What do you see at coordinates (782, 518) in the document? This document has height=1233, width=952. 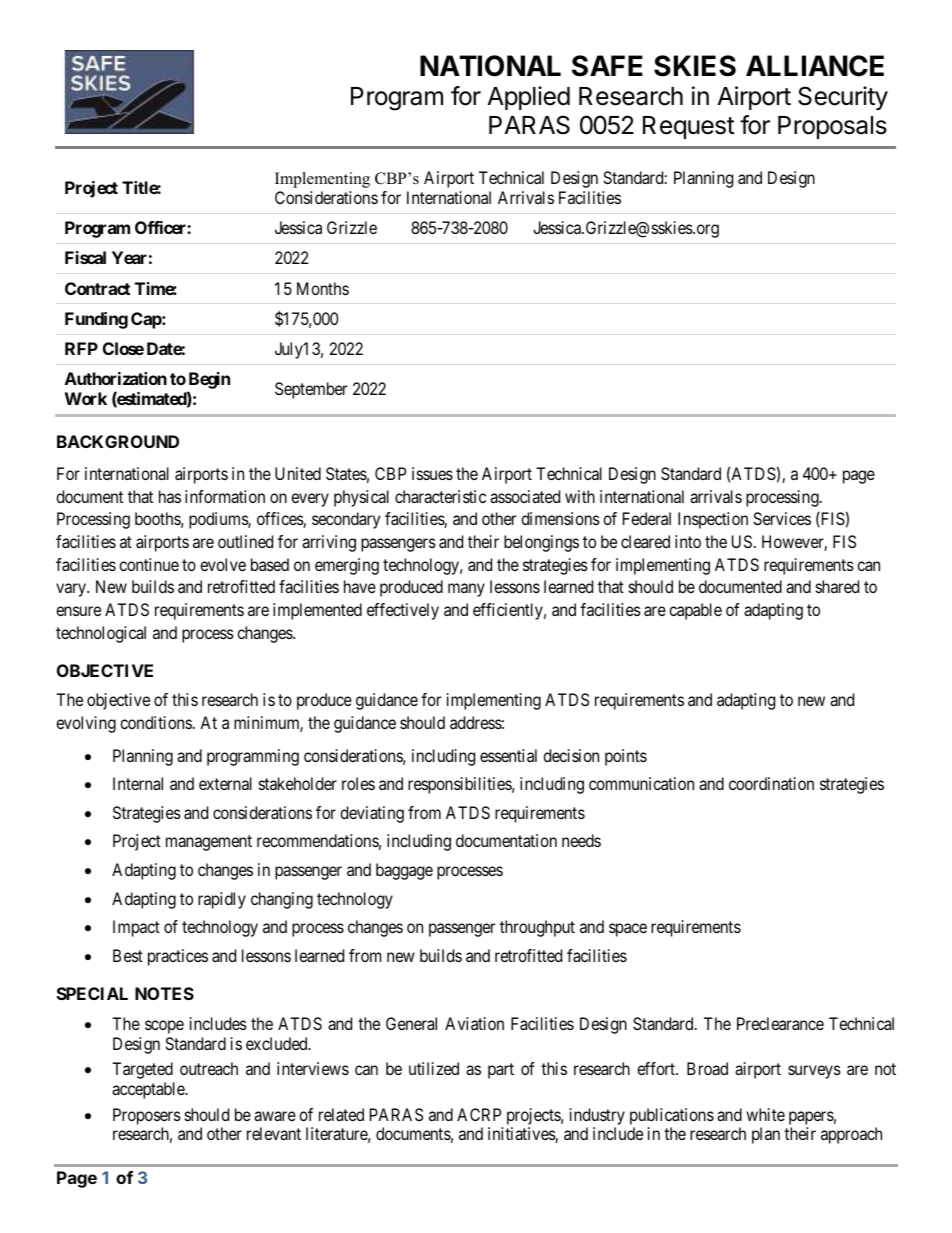 I see `Services` at bounding box center [782, 518].
